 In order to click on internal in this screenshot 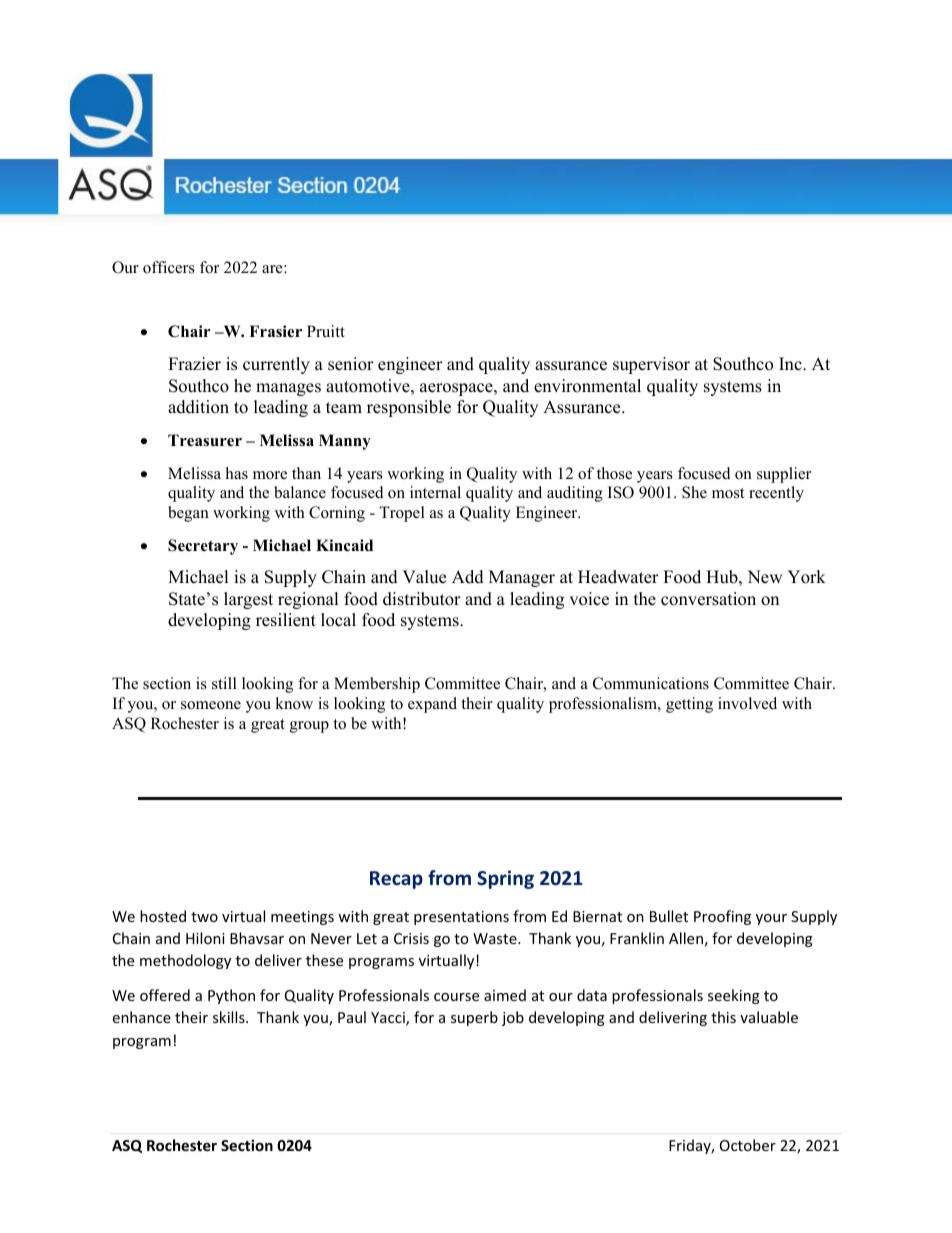, I will do `click(435, 492)`.
